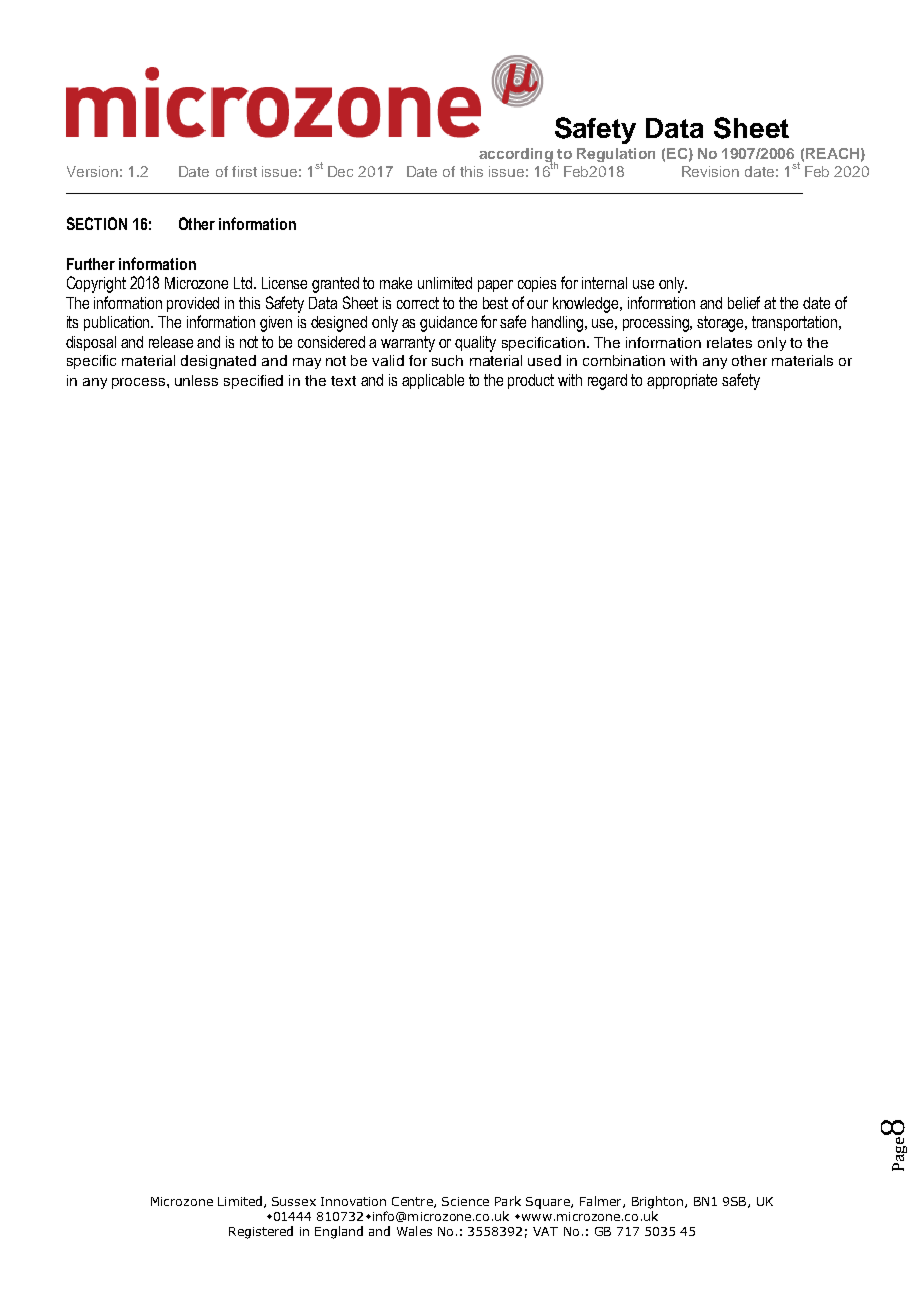  Describe the element at coordinates (261, 1232) in the document. I see `Registered` at that location.
